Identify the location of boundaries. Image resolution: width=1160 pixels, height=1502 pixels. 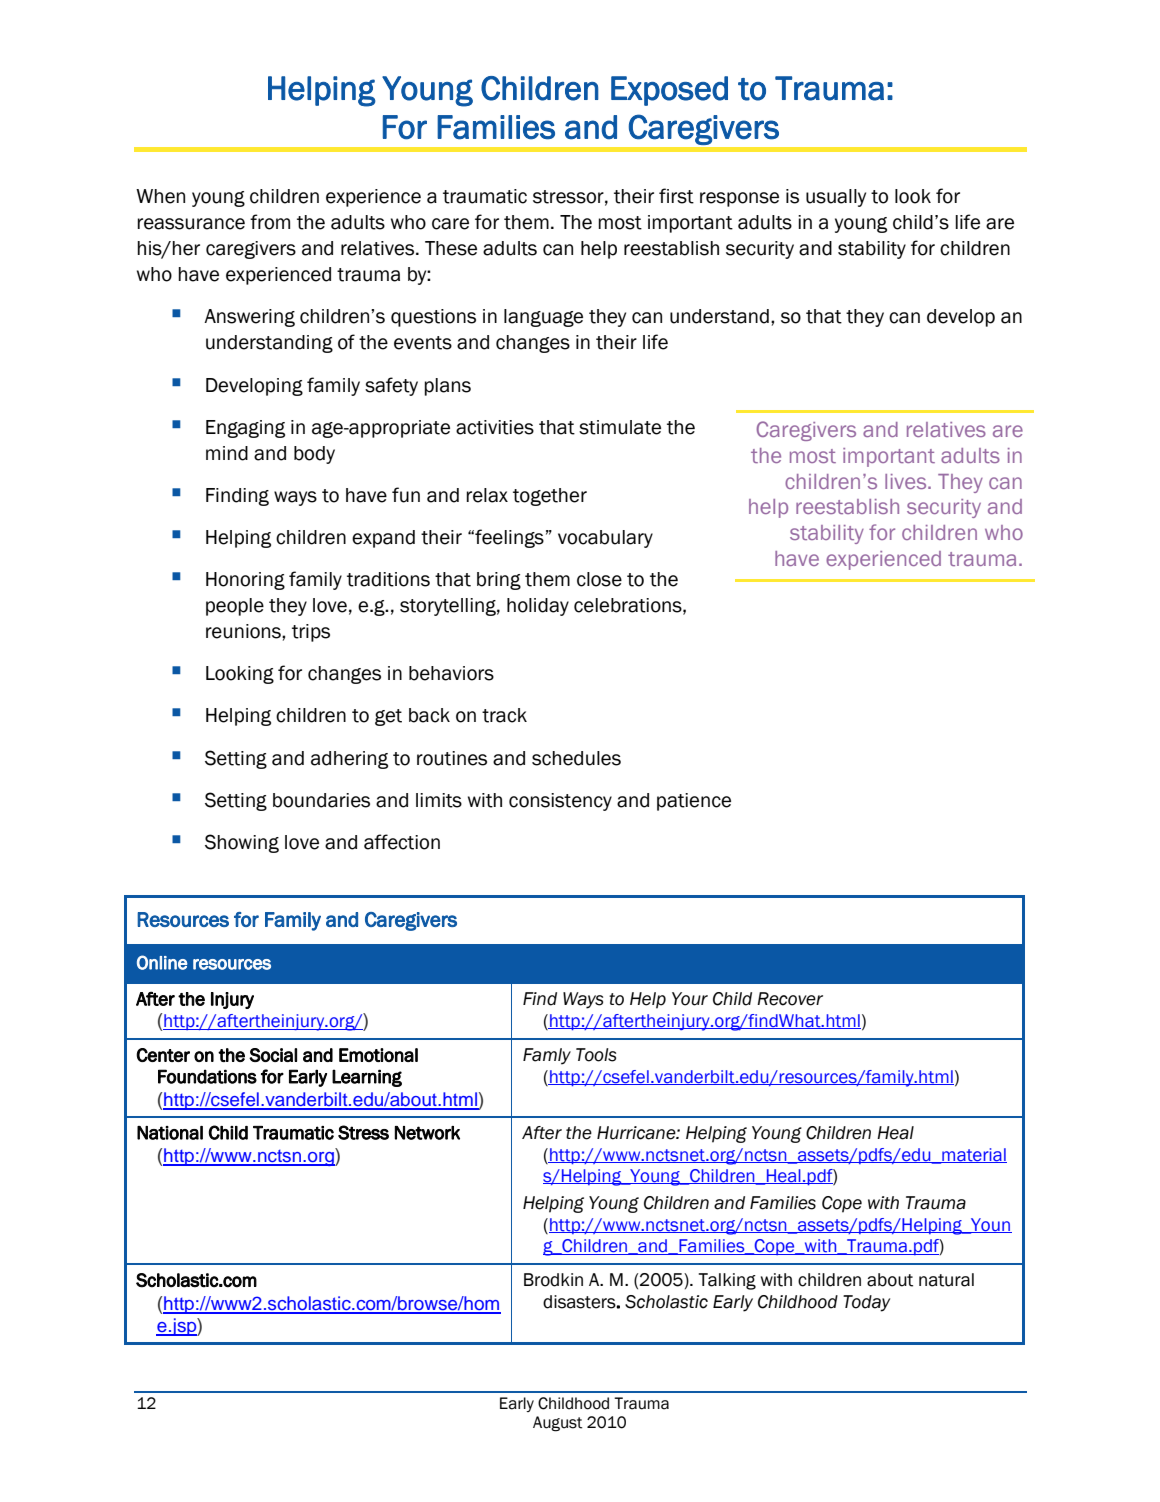
(321, 800).
